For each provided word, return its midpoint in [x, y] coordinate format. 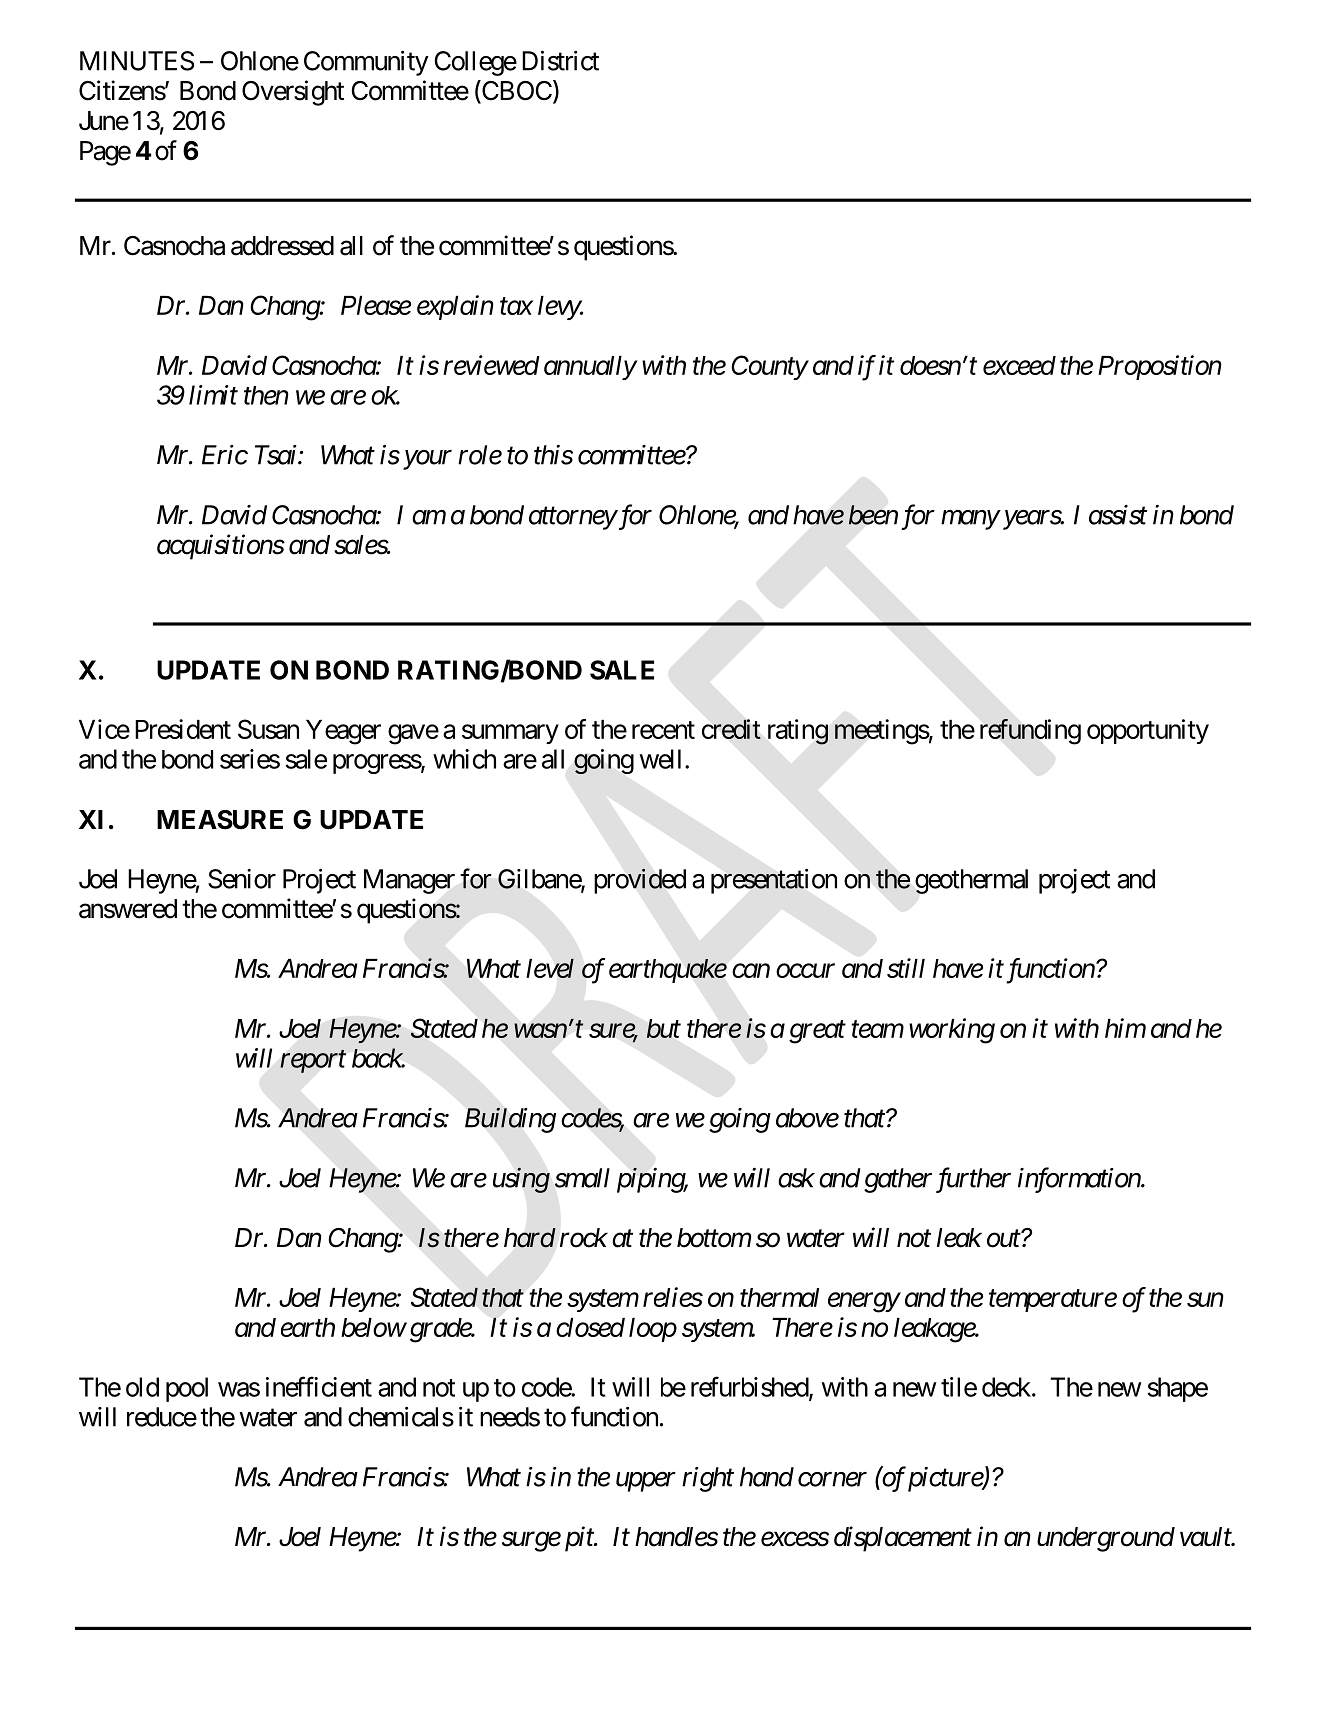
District [560, 61]
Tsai [277, 455]
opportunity [1148, 731]
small [582, 1178]
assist [1118, 515]
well [660, 759]
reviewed [491, 365]
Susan [268, 729]
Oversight [293, 93]
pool [187, 1389]
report [313, 1062]
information [1080, 1180]
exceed [1019, 365]
